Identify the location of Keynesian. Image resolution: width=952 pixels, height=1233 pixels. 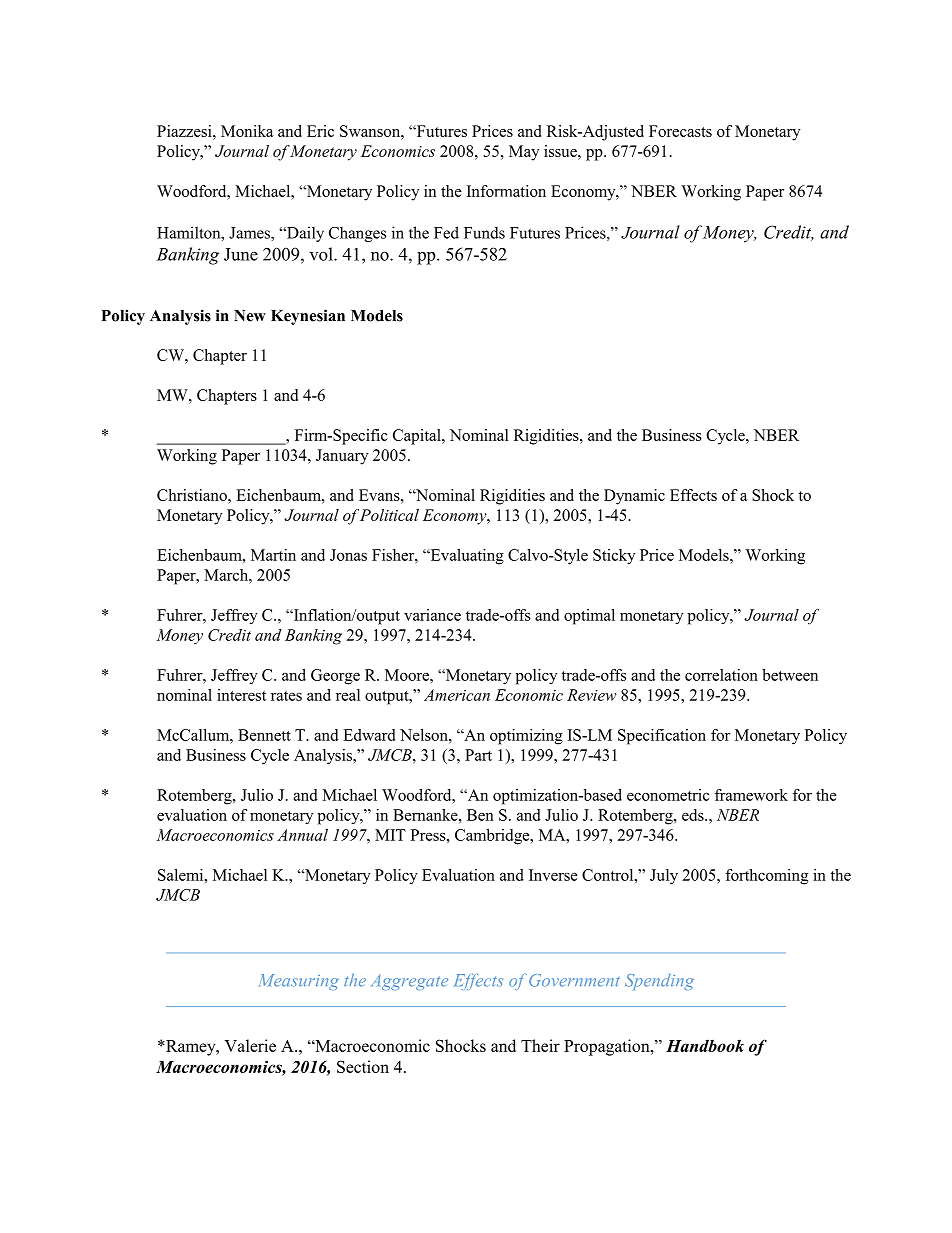
(308, 317).
